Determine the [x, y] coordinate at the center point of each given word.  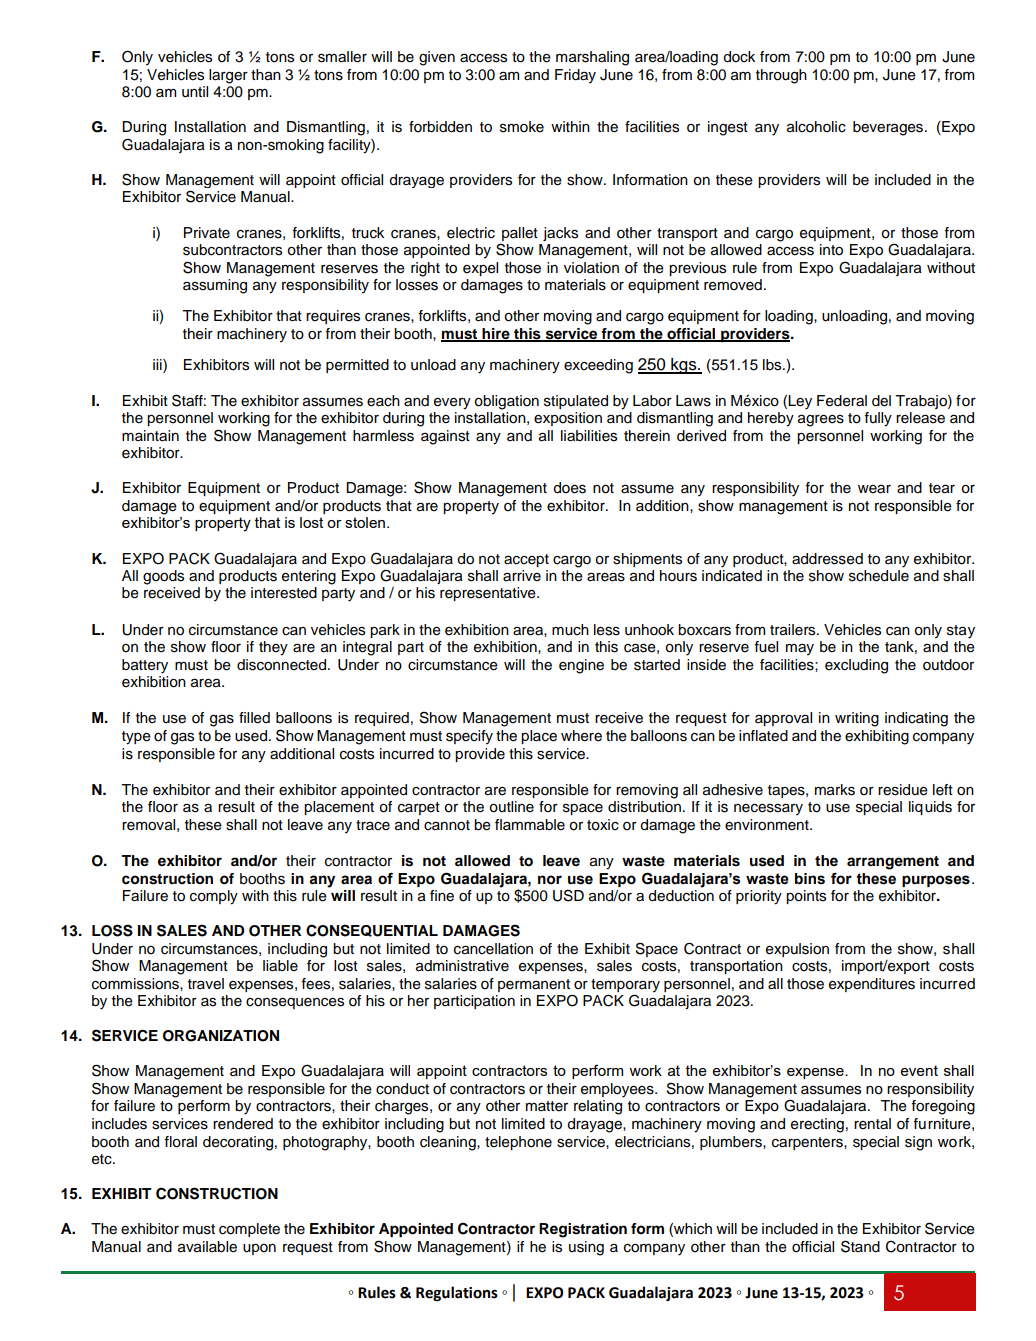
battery [145, 666]
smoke [522, 127]
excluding [856, 666]
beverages [889, 128]
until [195, 92]
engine [581, 666]
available [207, 1247]
